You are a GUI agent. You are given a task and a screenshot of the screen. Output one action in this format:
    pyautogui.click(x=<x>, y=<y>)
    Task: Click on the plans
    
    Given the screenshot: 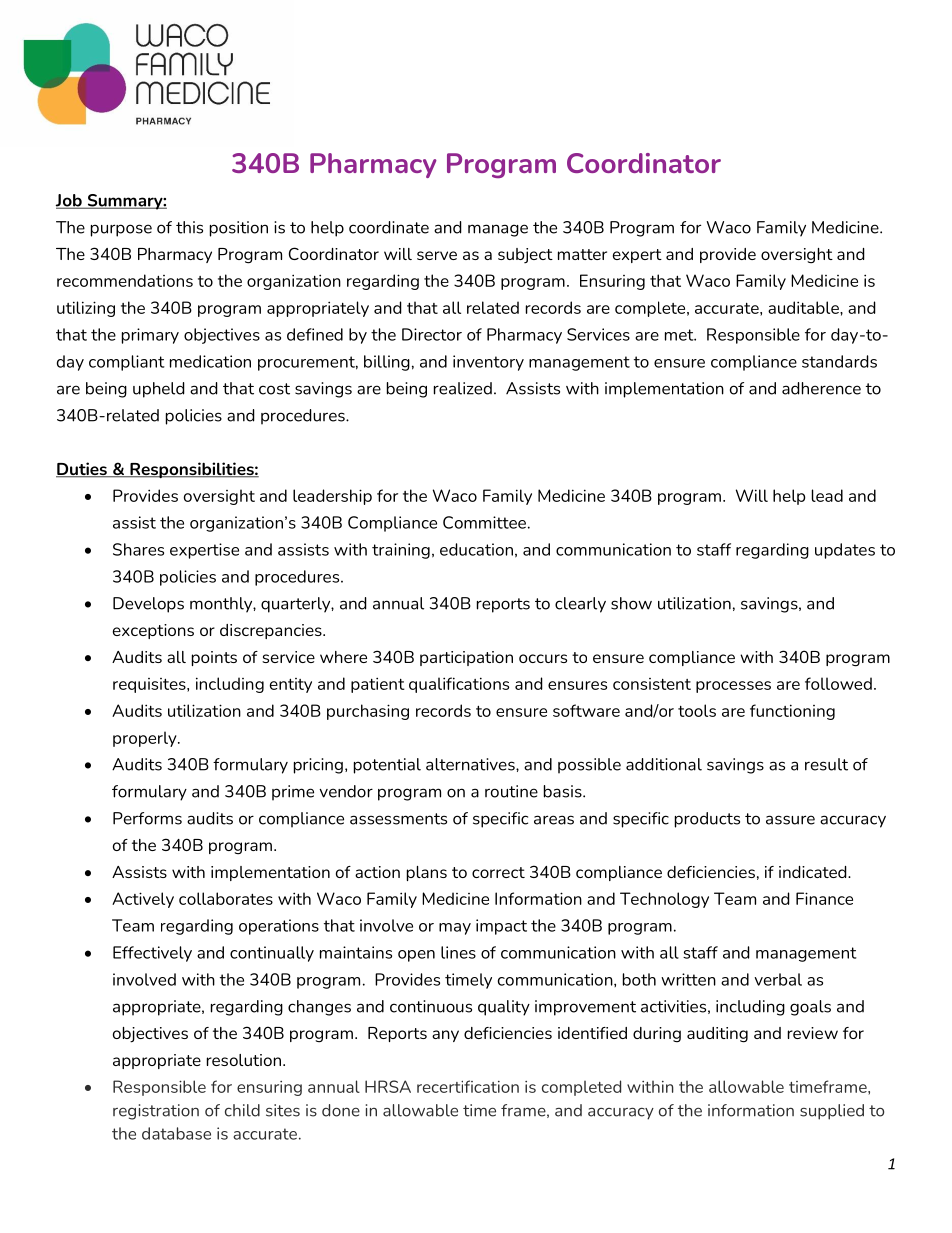 What is the action you would take?
    pyautogui.click(x=427, y=873)
